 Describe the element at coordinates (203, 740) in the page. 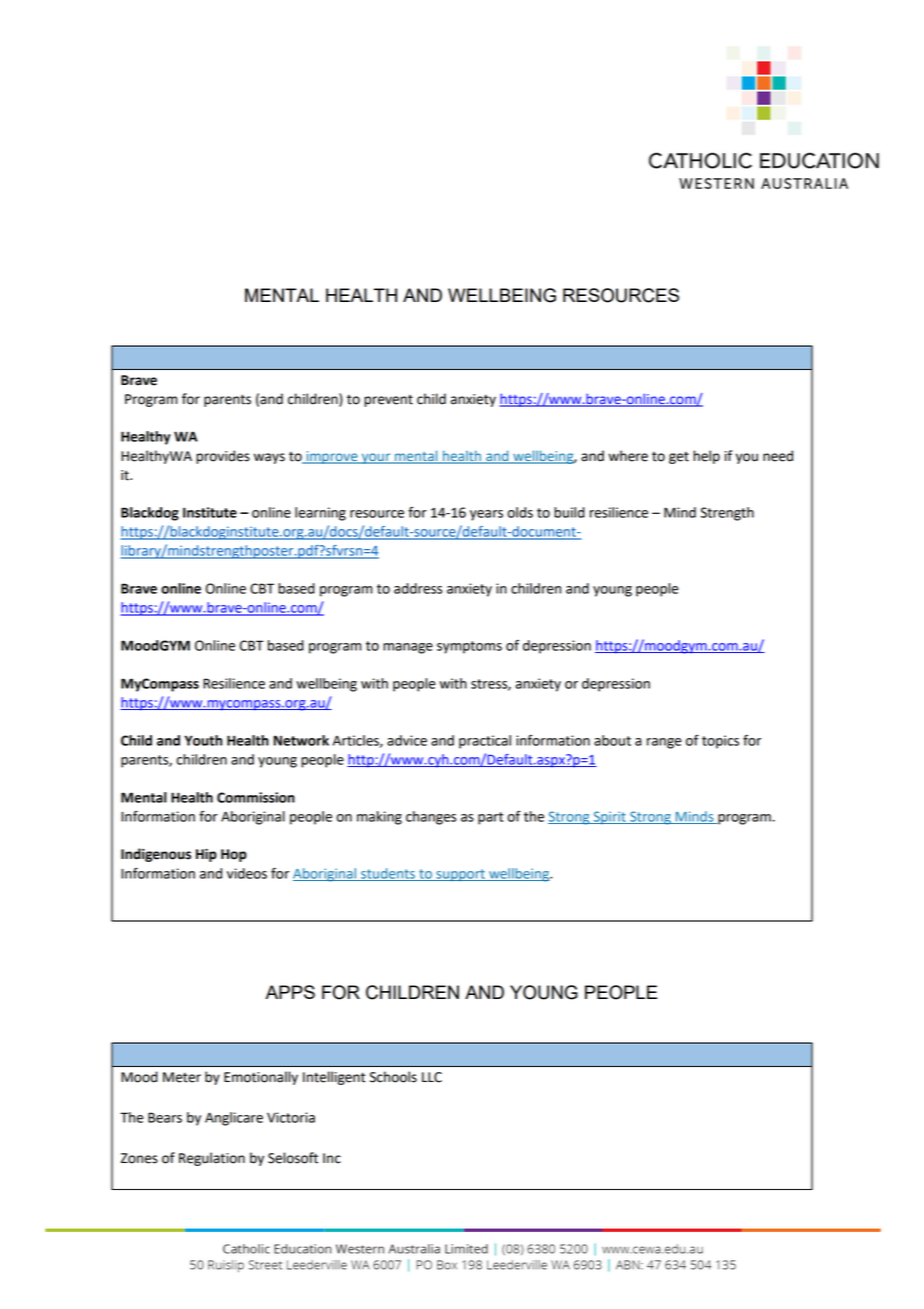

I see `Youth` at that location.
